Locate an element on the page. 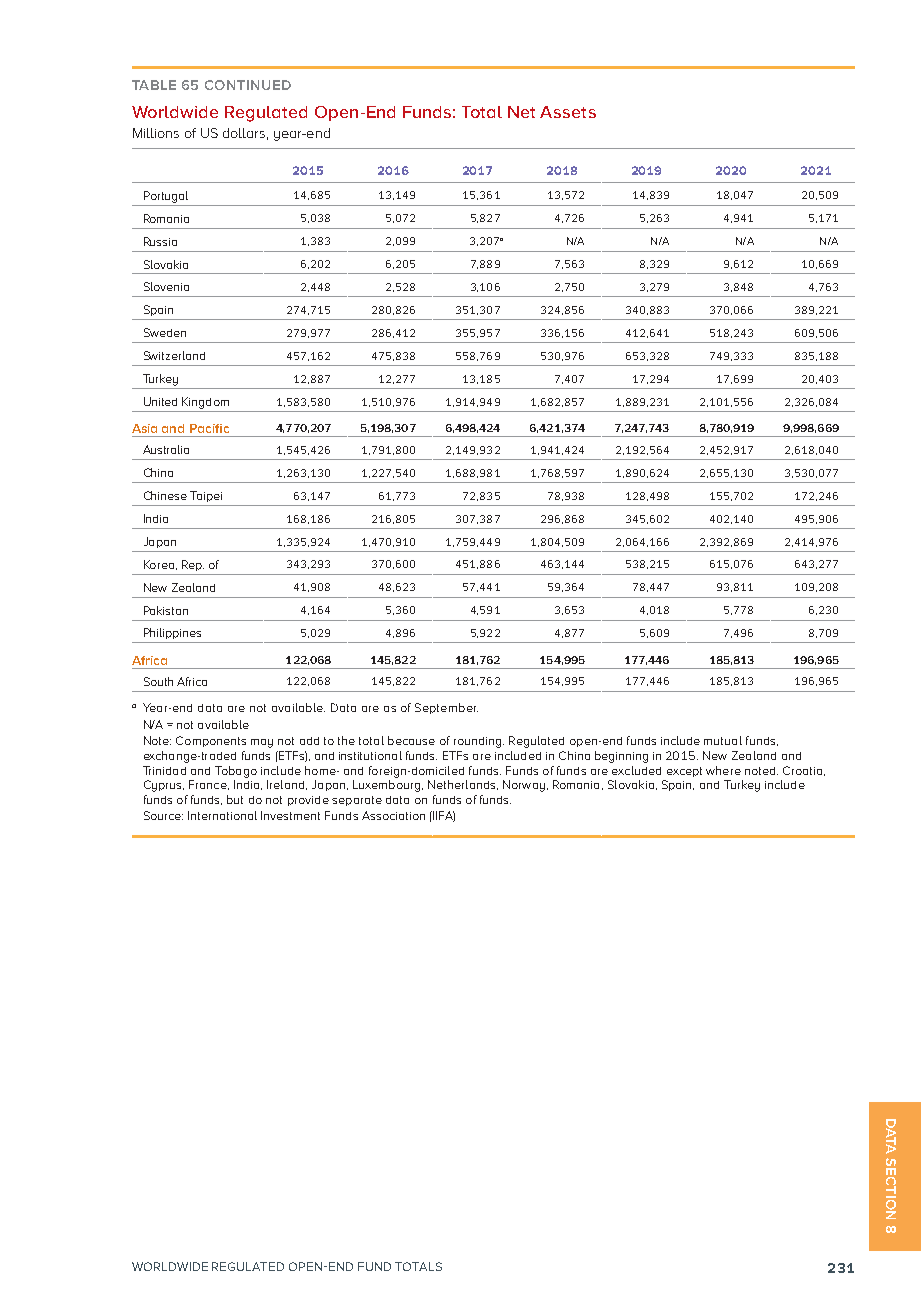 The image size is (921, 1316). Assets is located at coordinates (568, 112).
